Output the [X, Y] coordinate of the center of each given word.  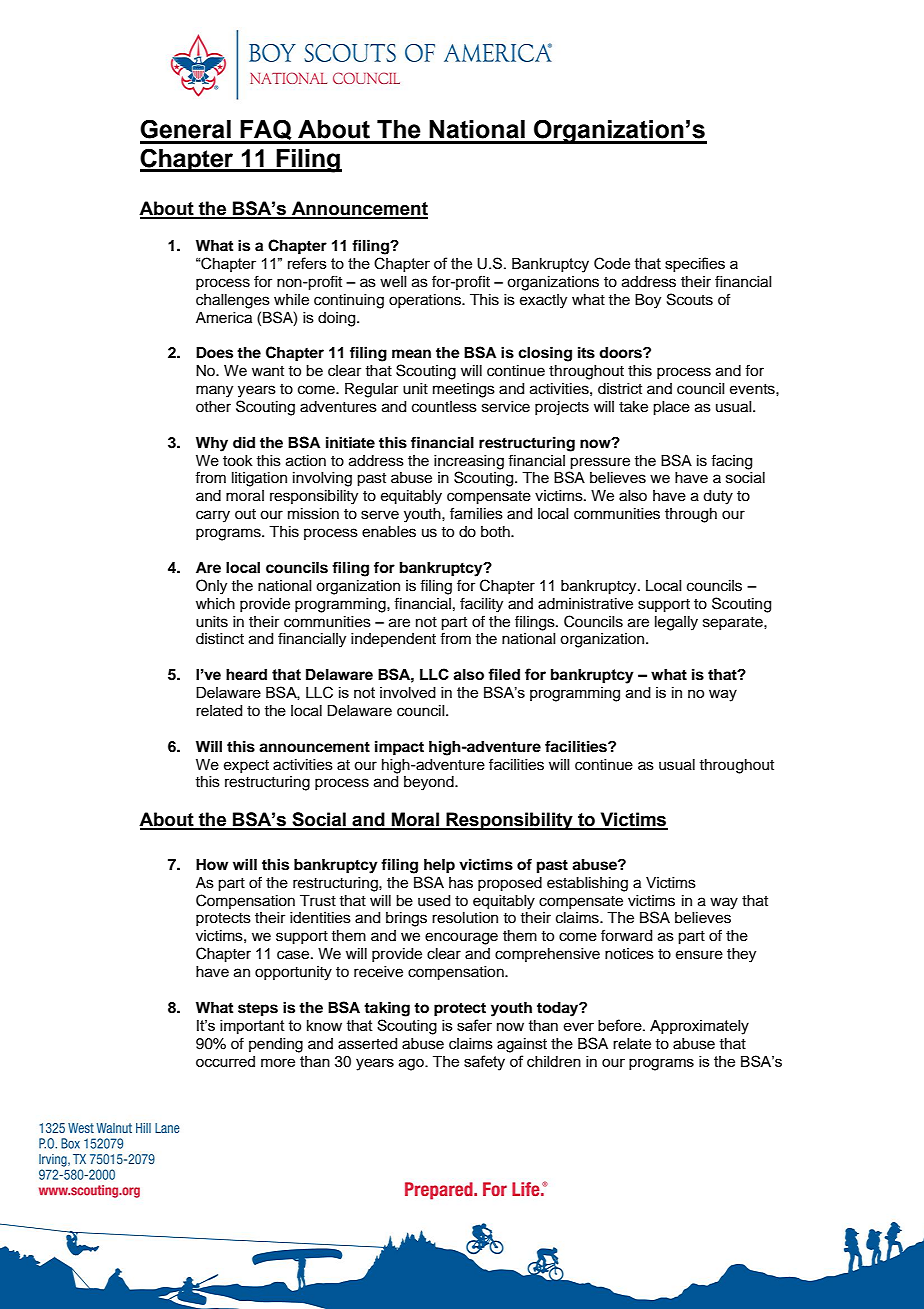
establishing [587, 884]
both [496, 532]
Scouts [690, 299]
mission [313, 514]
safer [474, 1025]
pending [276, 1045]
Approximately [699, 1027]
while [291, 300]
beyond [430, 783]
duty [718, 497]
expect [246, 766]
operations [426, 301]
